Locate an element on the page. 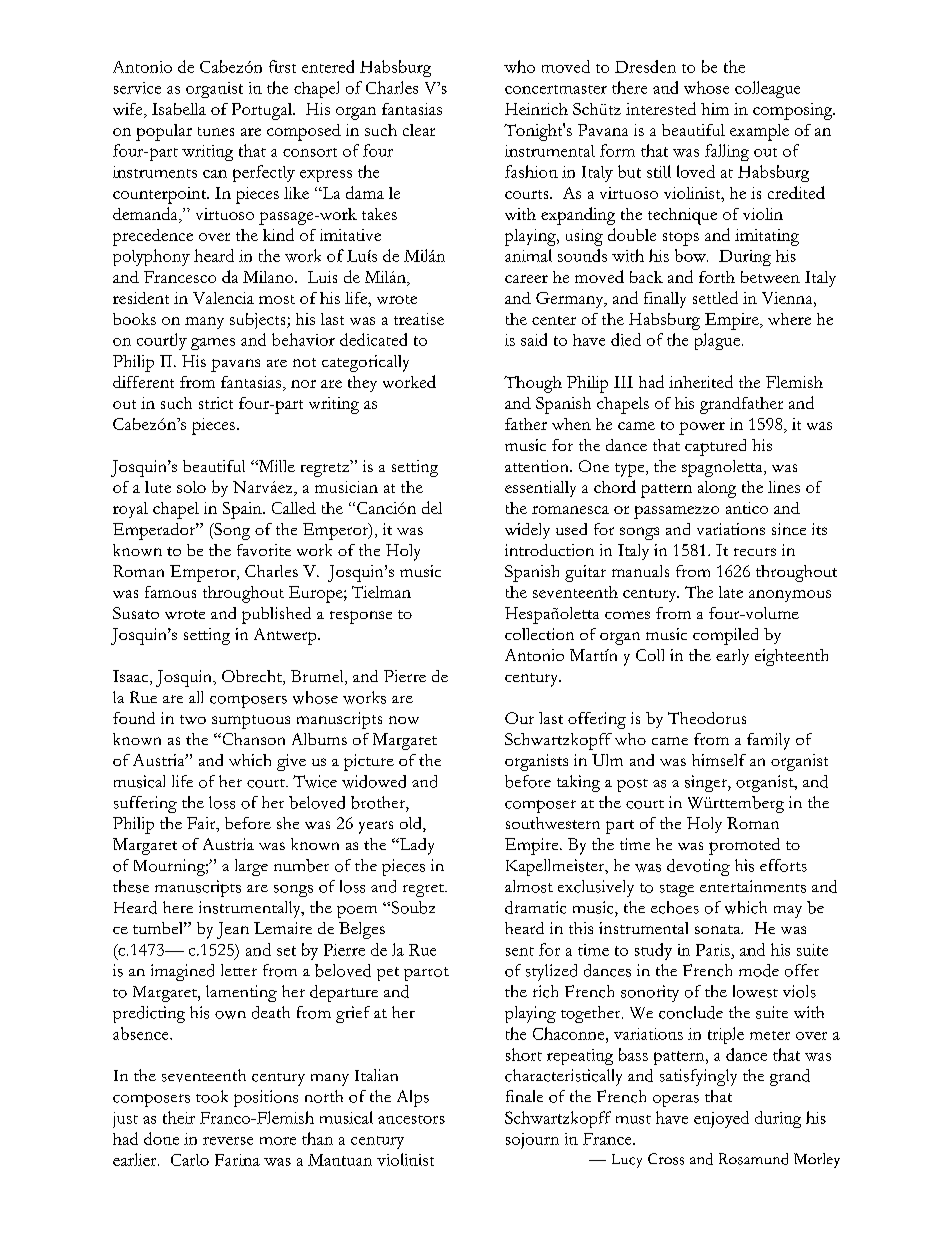  clear is located at coordinates (419, 130).
